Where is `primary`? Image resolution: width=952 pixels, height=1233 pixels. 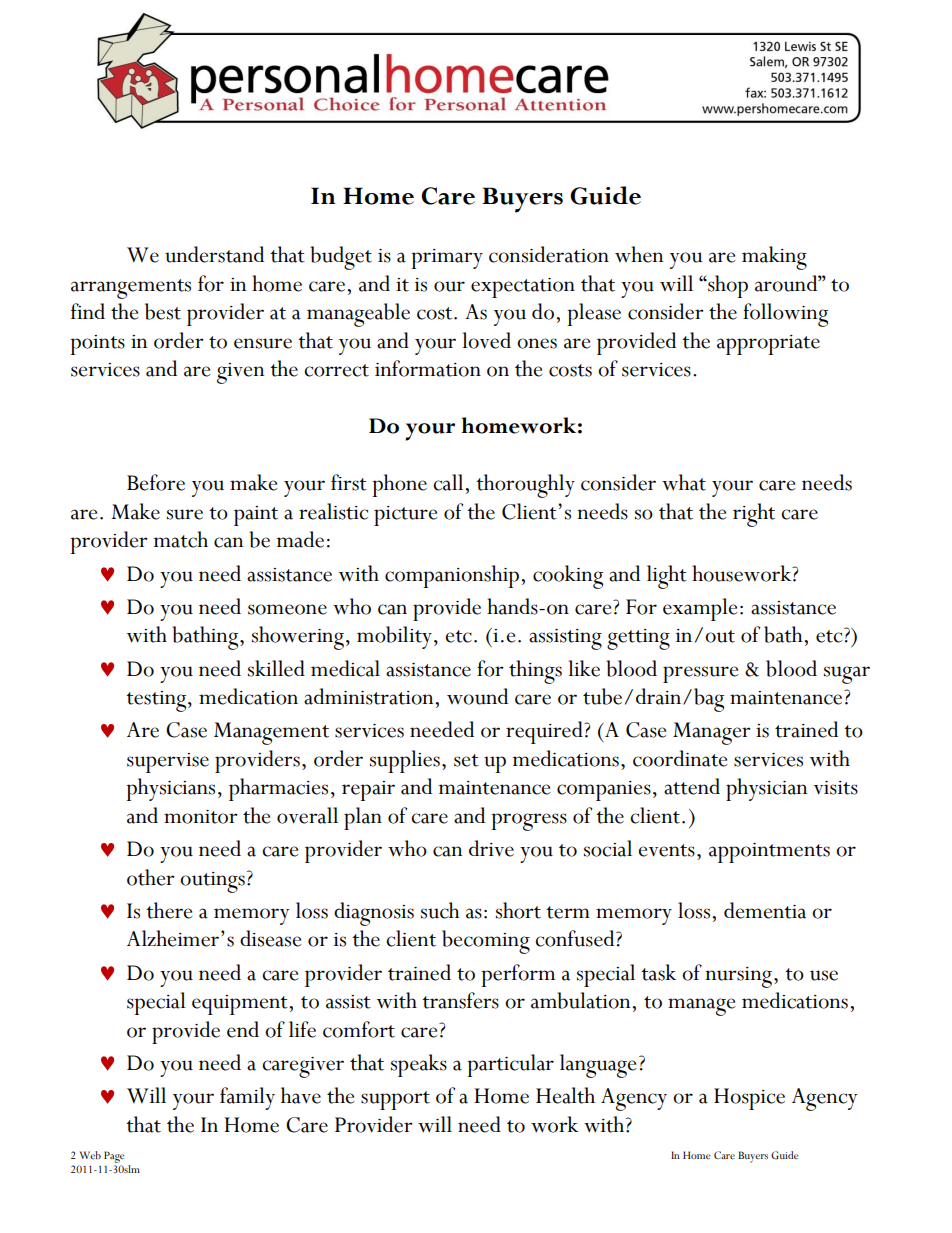 primary is located at coordinates (447, 259).
